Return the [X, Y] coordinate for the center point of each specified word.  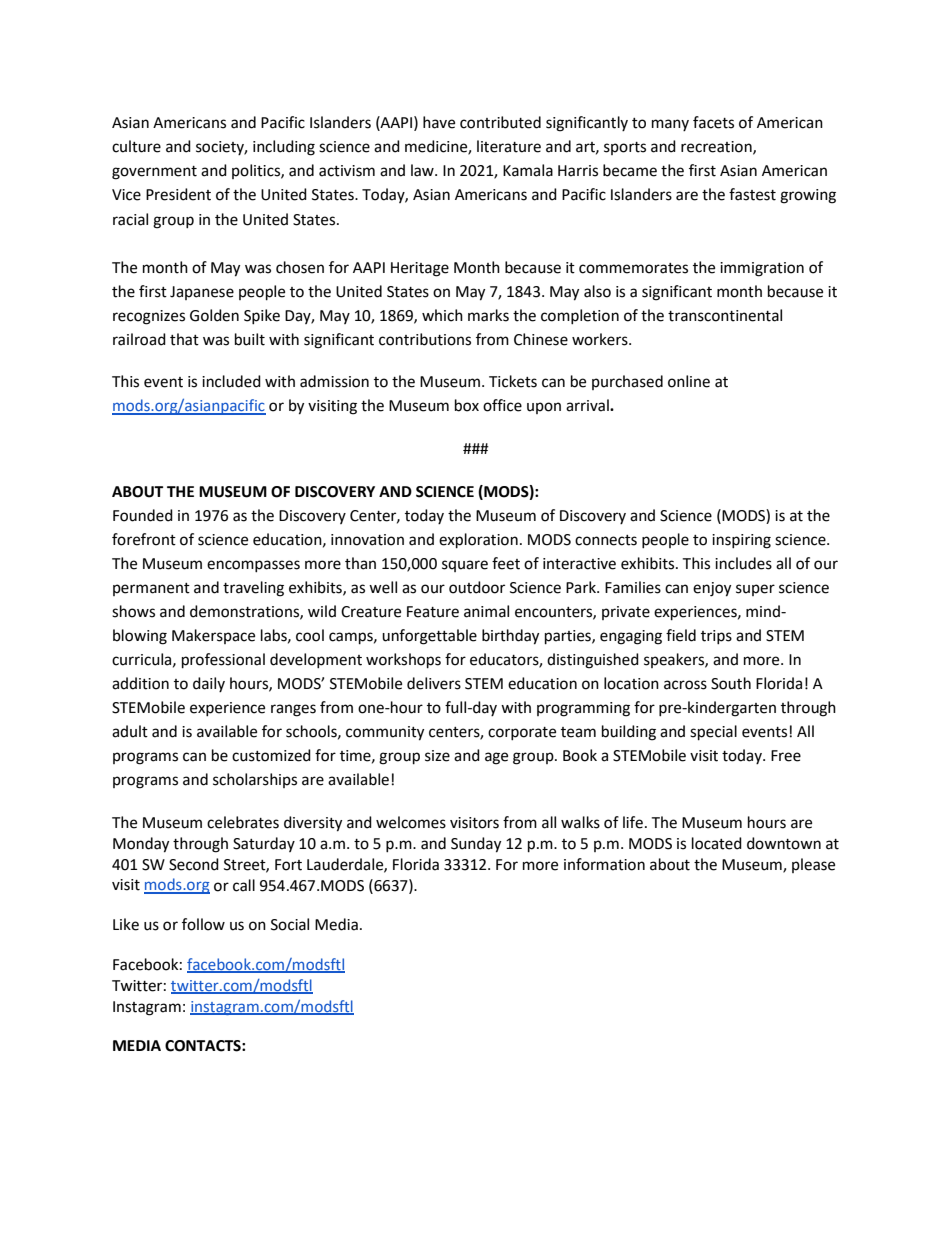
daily [209, 684]
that [184, 339]
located [717, 843]
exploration [478, 541]
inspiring [741, 541]
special [713, 733]
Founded [143, 515]
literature [509, 146]
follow [203, 924]
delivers [434, 683]
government [154, 173]
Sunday [476, 845]
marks [488, 315]
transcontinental [725, 315]
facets [713, 122]
